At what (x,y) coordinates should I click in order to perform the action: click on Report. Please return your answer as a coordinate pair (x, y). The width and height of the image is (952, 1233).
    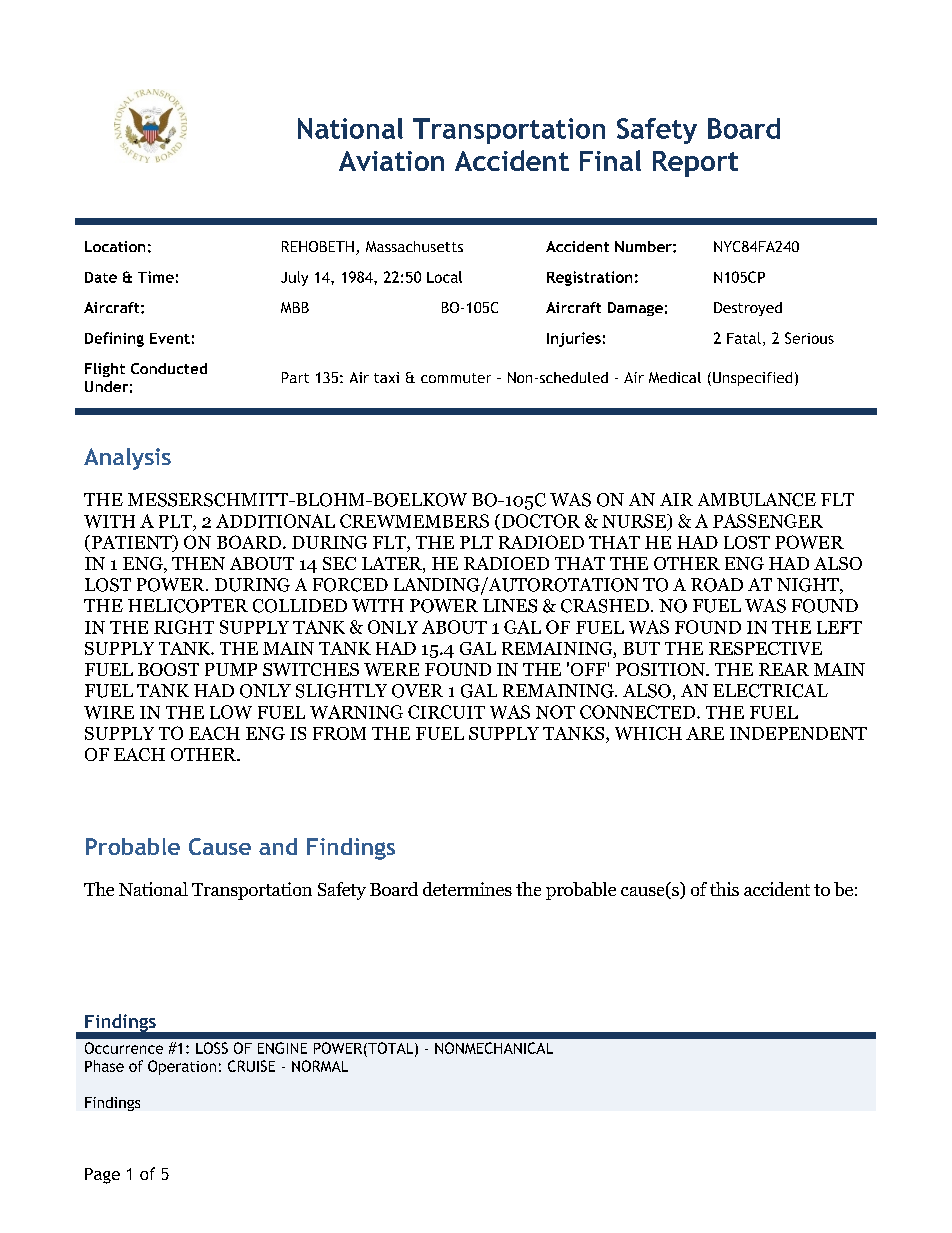
    Looking at the image, I should click on (695, 164).
